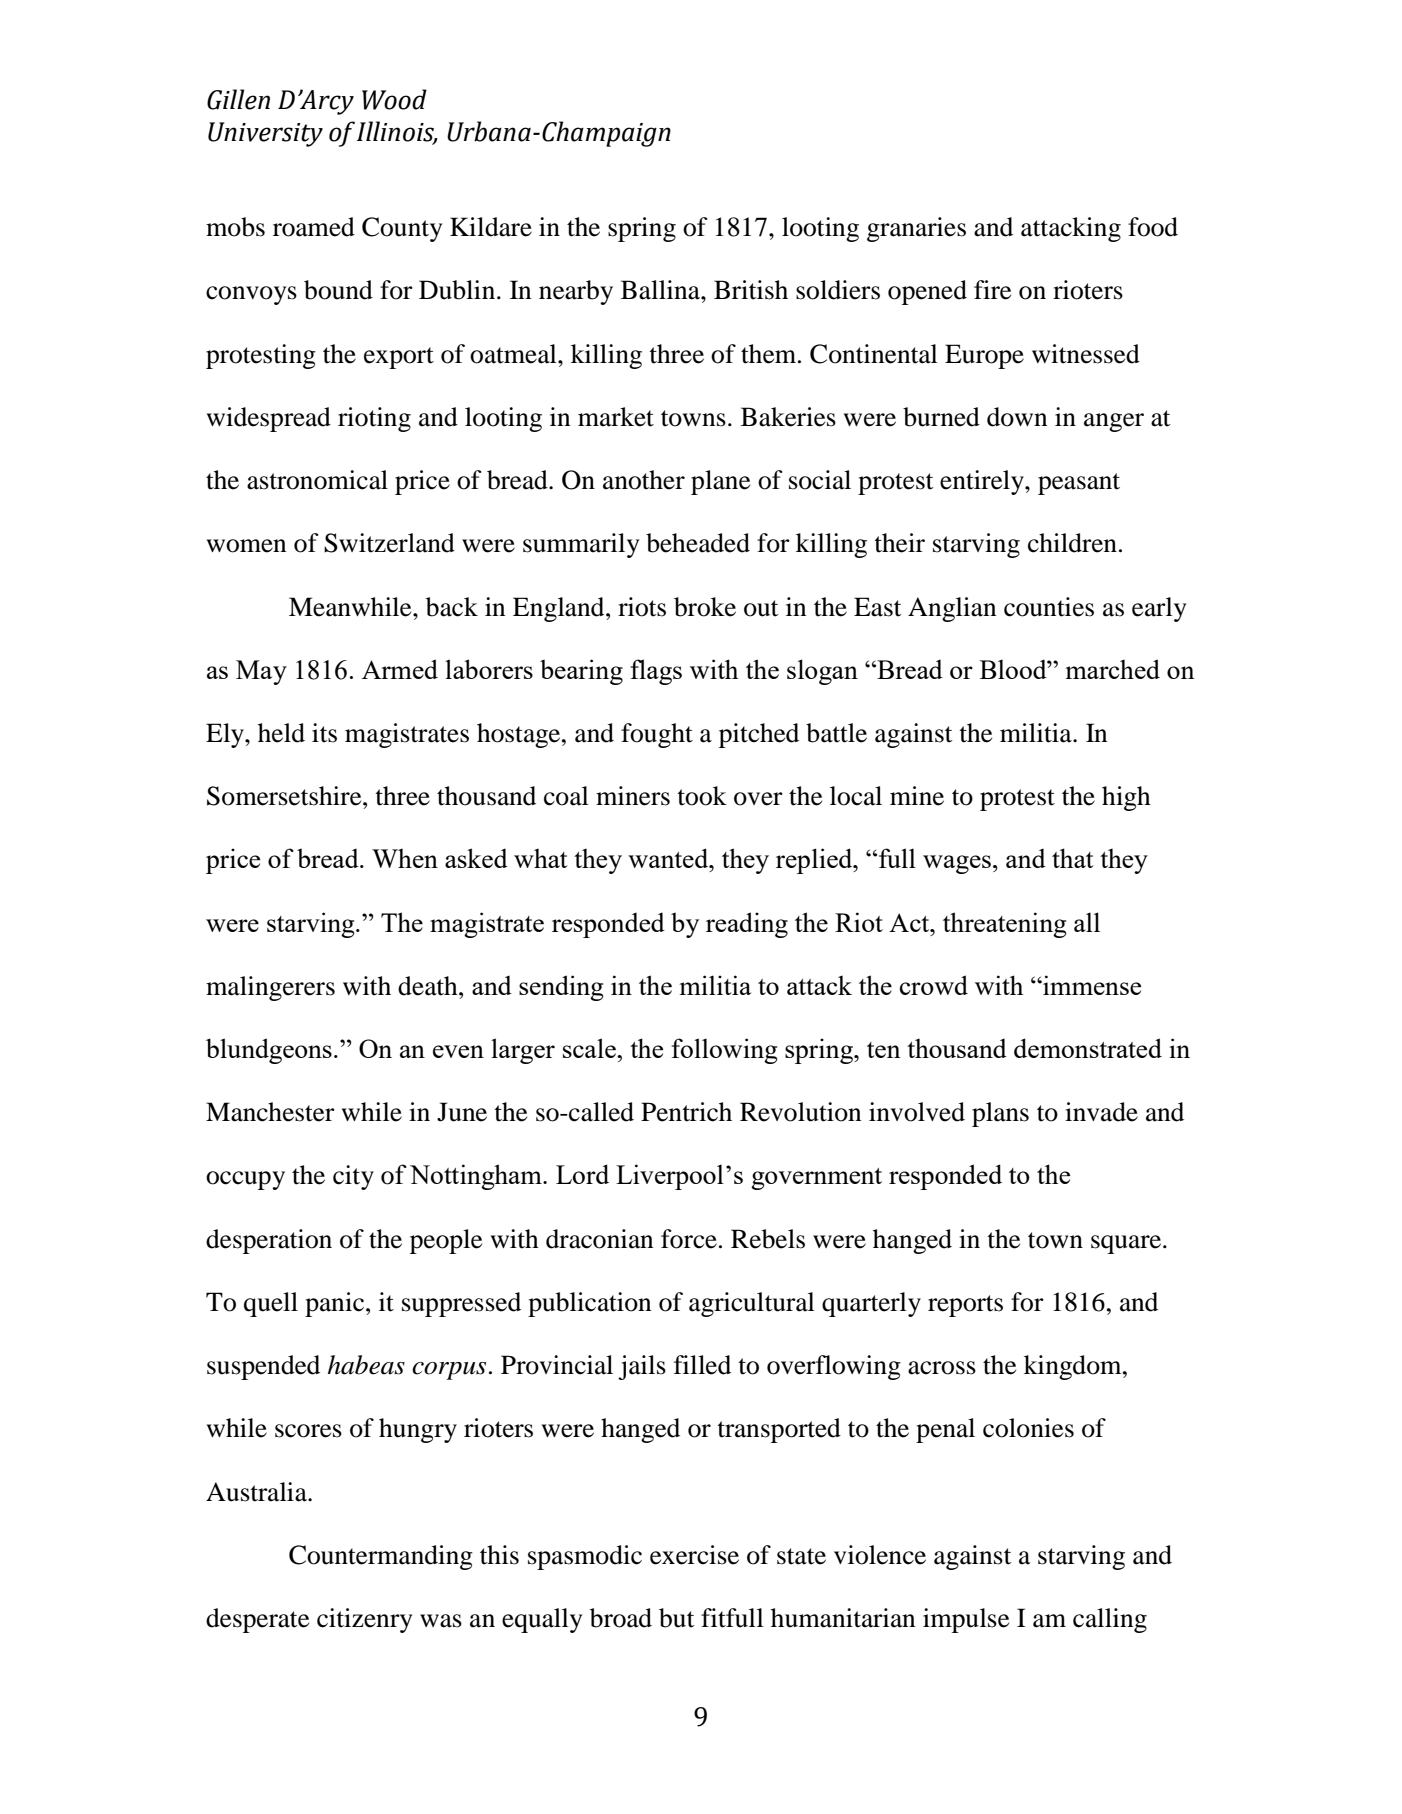 The height and width of the image is (1814, 1402). What do you see at coordinates (1153, 227) in the image?
I see `food` at bounding box center [1153, 227].
